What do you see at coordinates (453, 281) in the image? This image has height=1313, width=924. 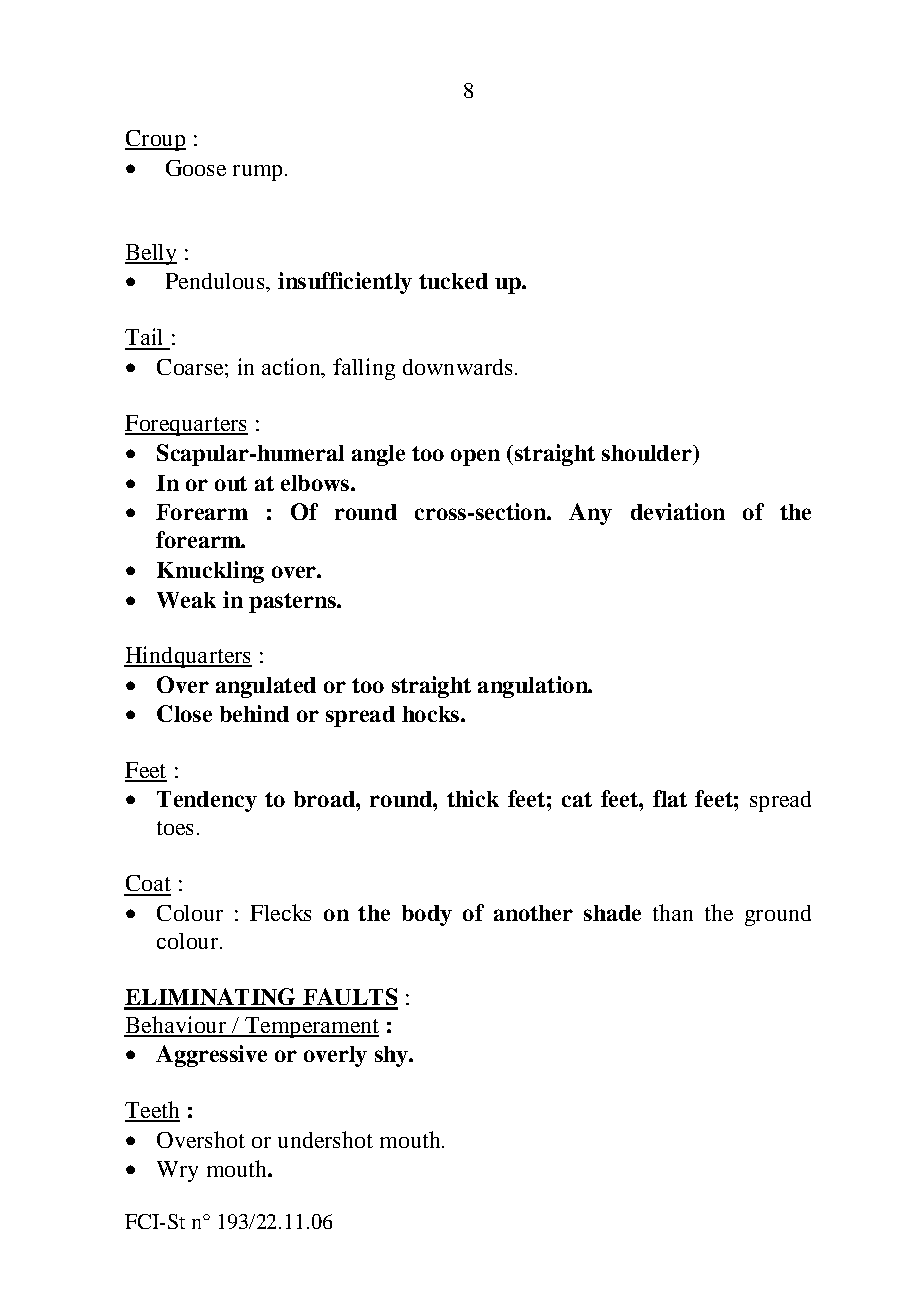 I see `tucked` at bounding box center [453, 281].
